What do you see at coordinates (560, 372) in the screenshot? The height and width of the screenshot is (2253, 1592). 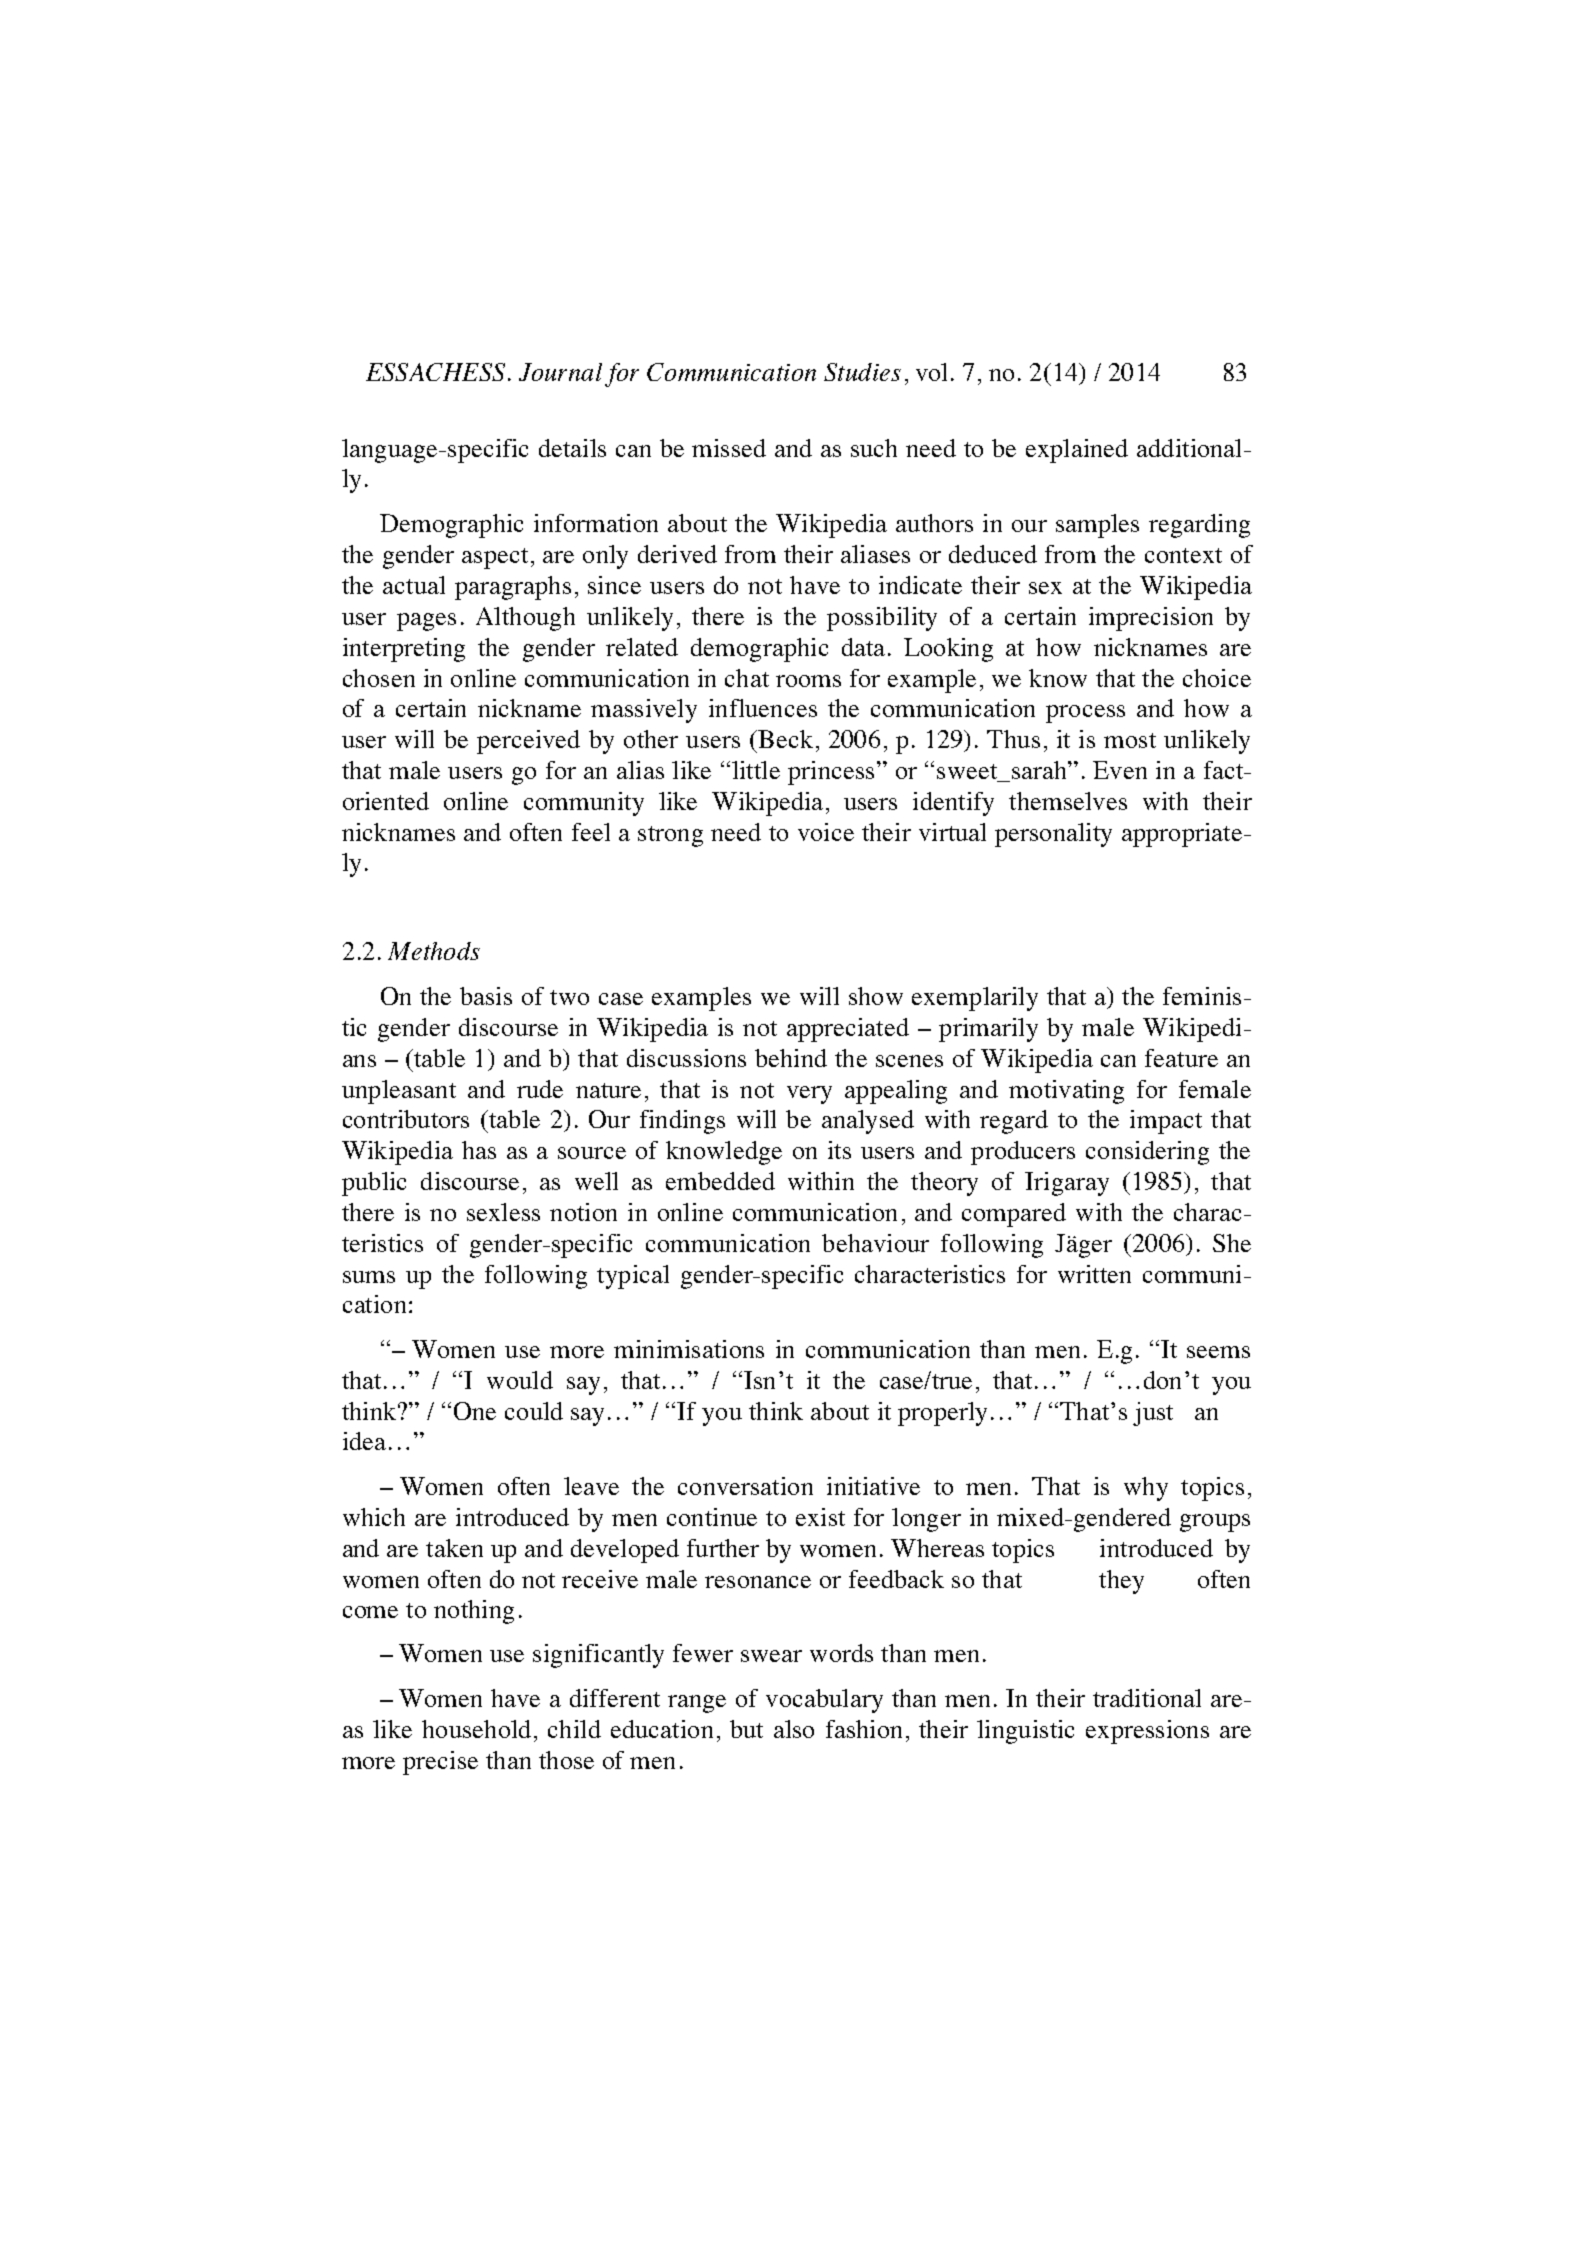 I see `Journal` at bounding box center [560, 372].
